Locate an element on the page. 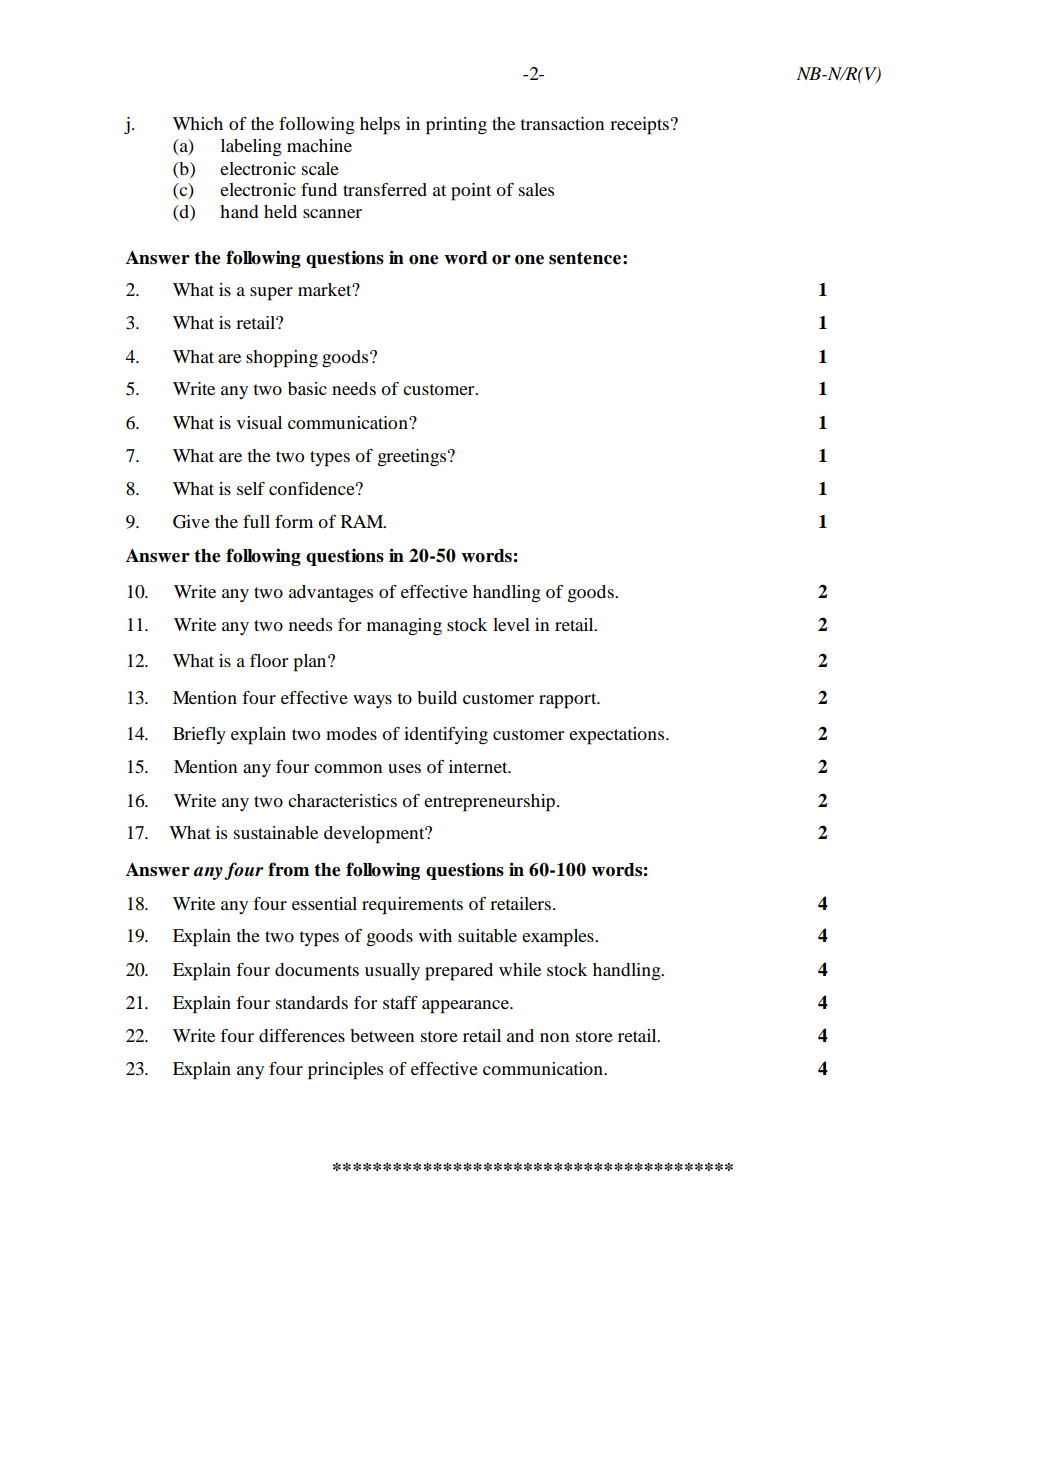  uses is located at coordinates (404, 768).
